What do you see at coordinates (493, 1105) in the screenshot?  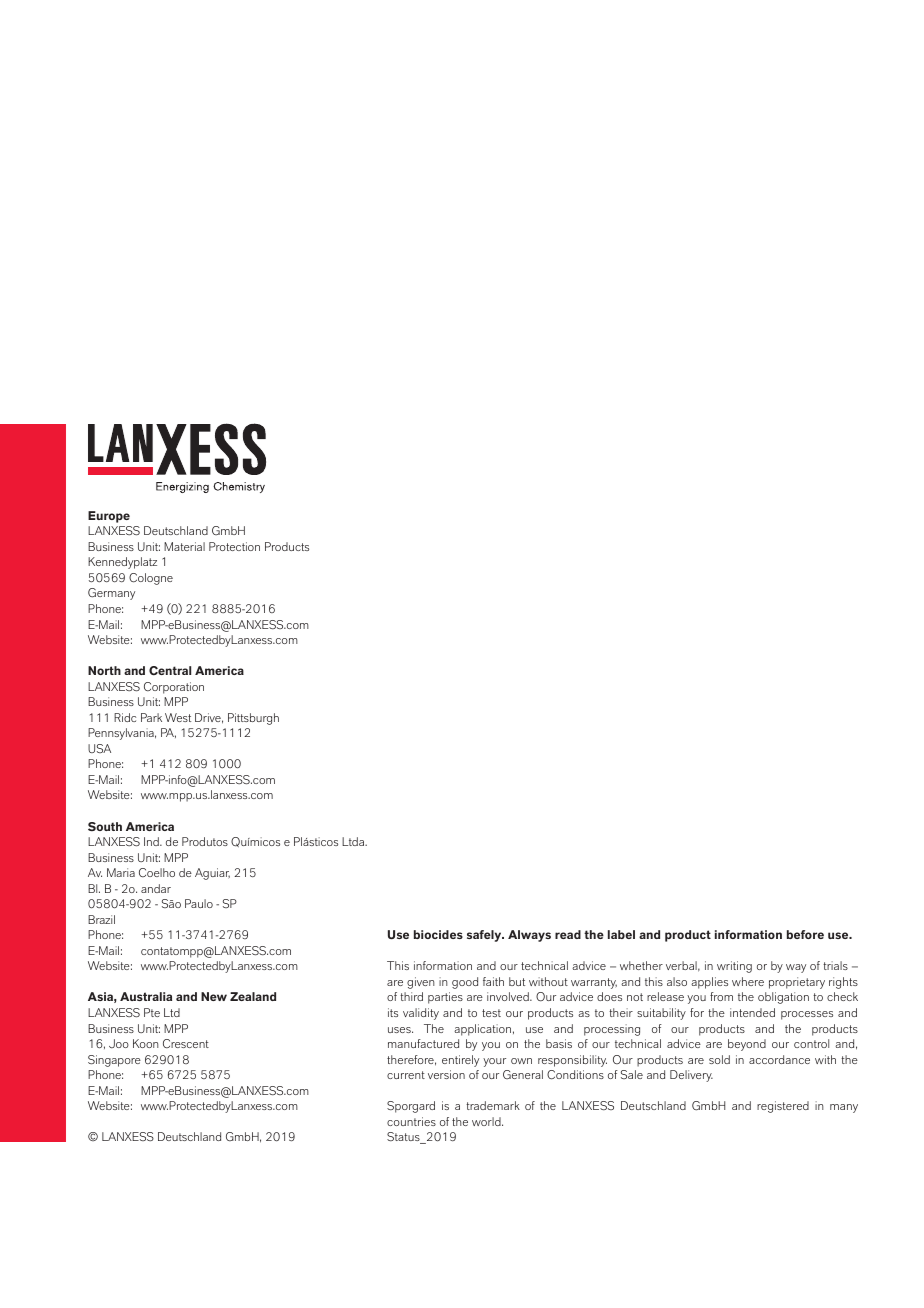 I see `trademark` at bounding box center [493, 1105].
